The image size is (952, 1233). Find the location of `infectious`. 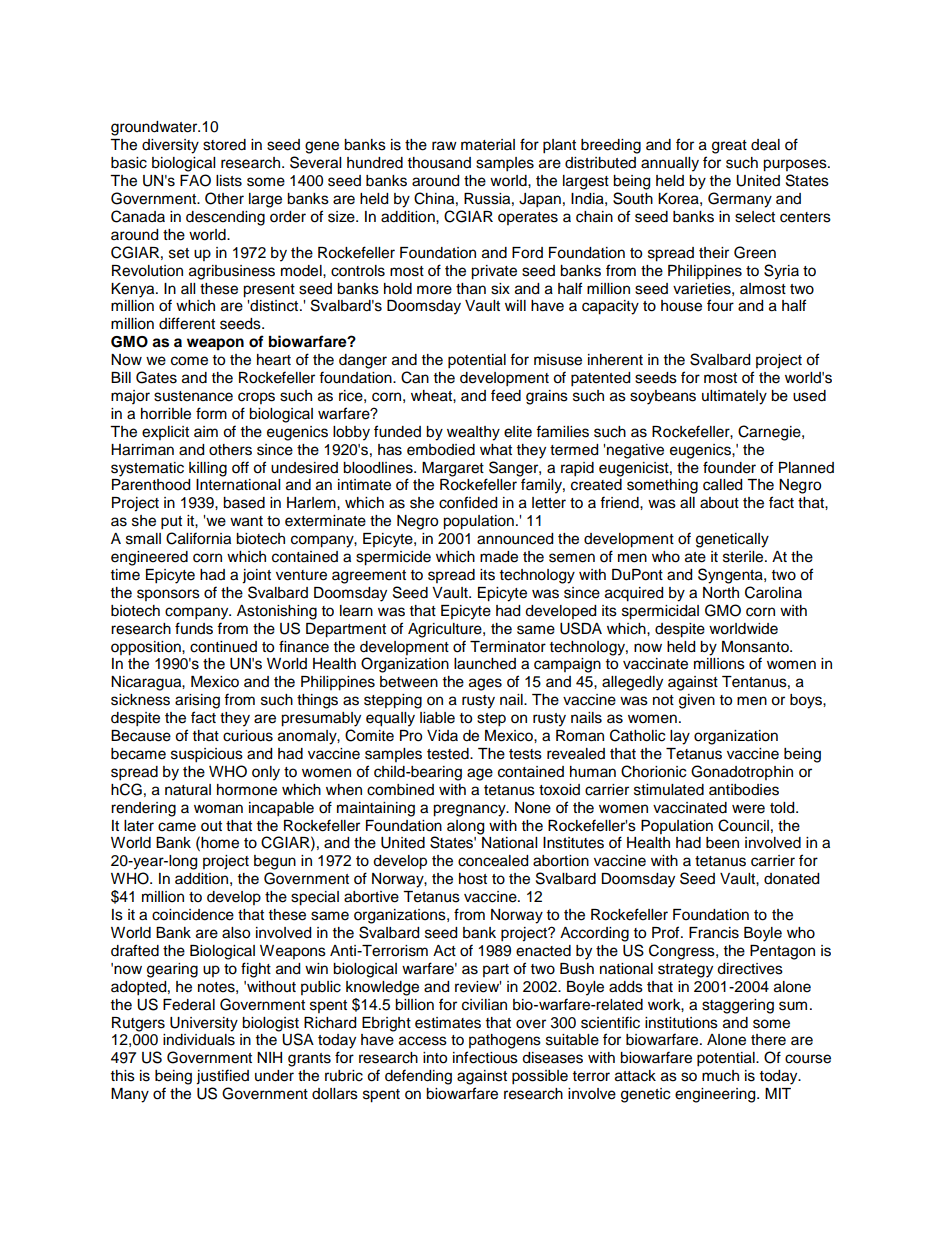

infectious is located at coordinates (485, 1057).
